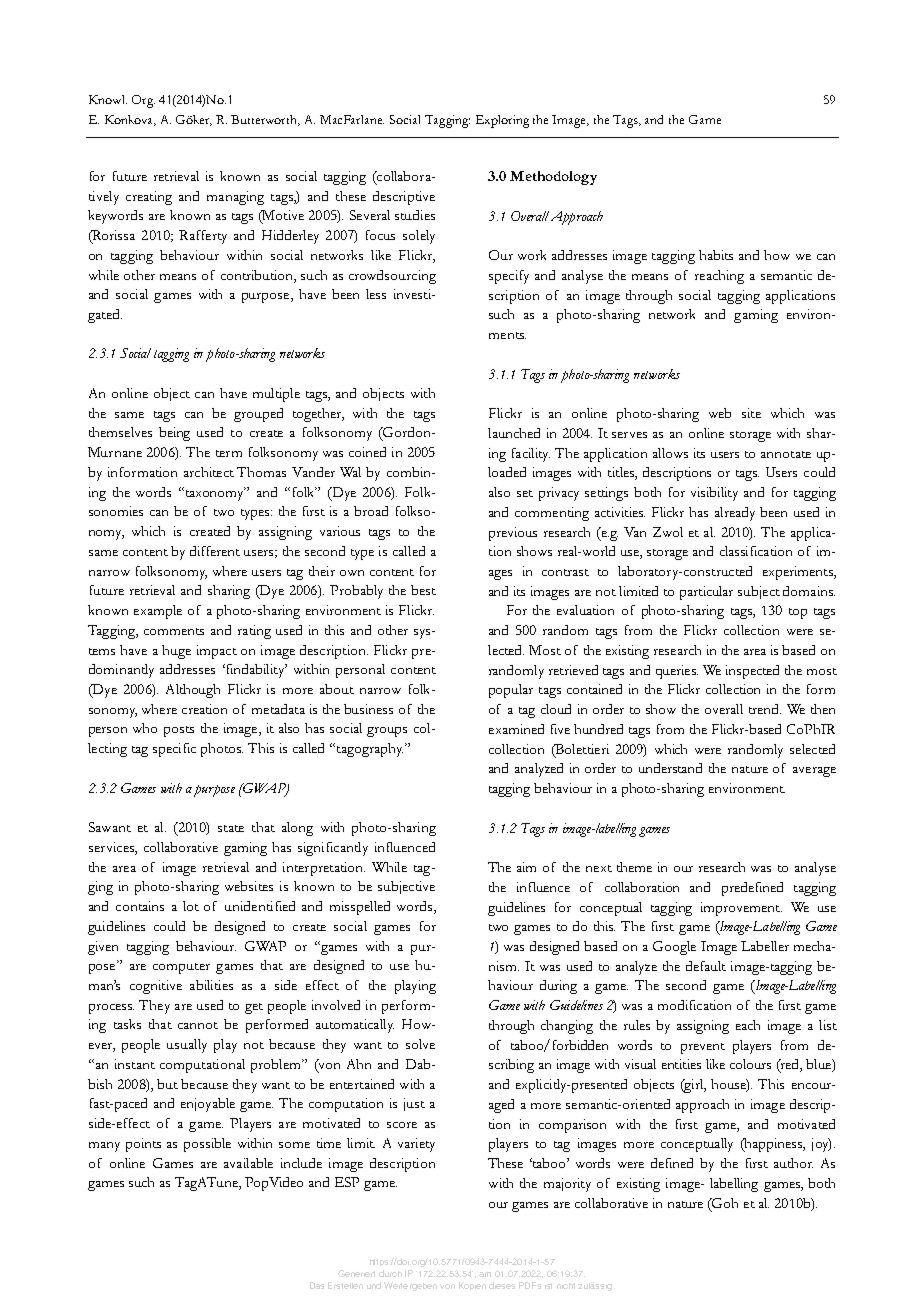 The width and height of the screenshot is (924, 1308). Describe the element at coordinates (526, 867) in the screenshot. I see `aim` at that location.
